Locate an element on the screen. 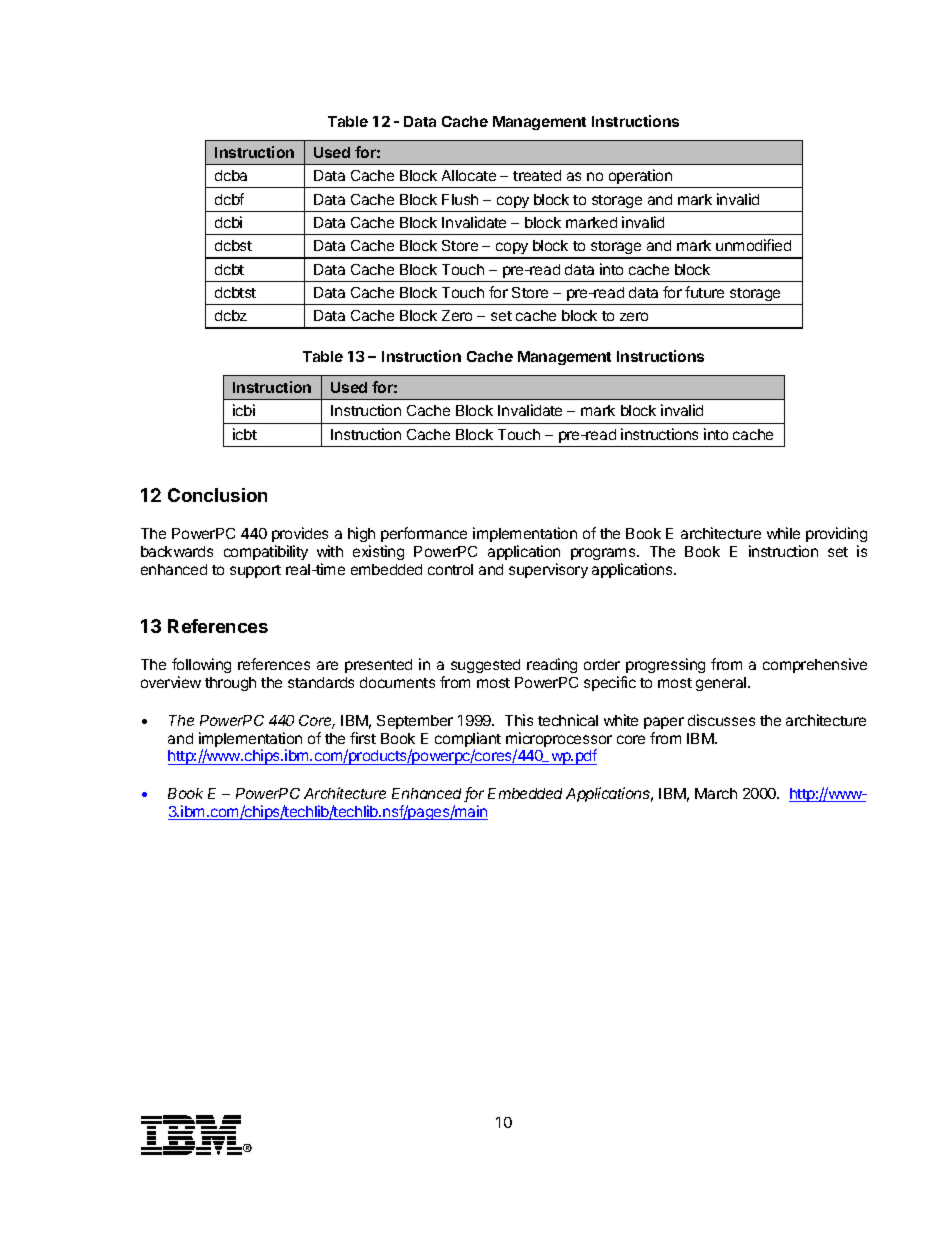  Conclusion is located at coordinates (217, 495).
